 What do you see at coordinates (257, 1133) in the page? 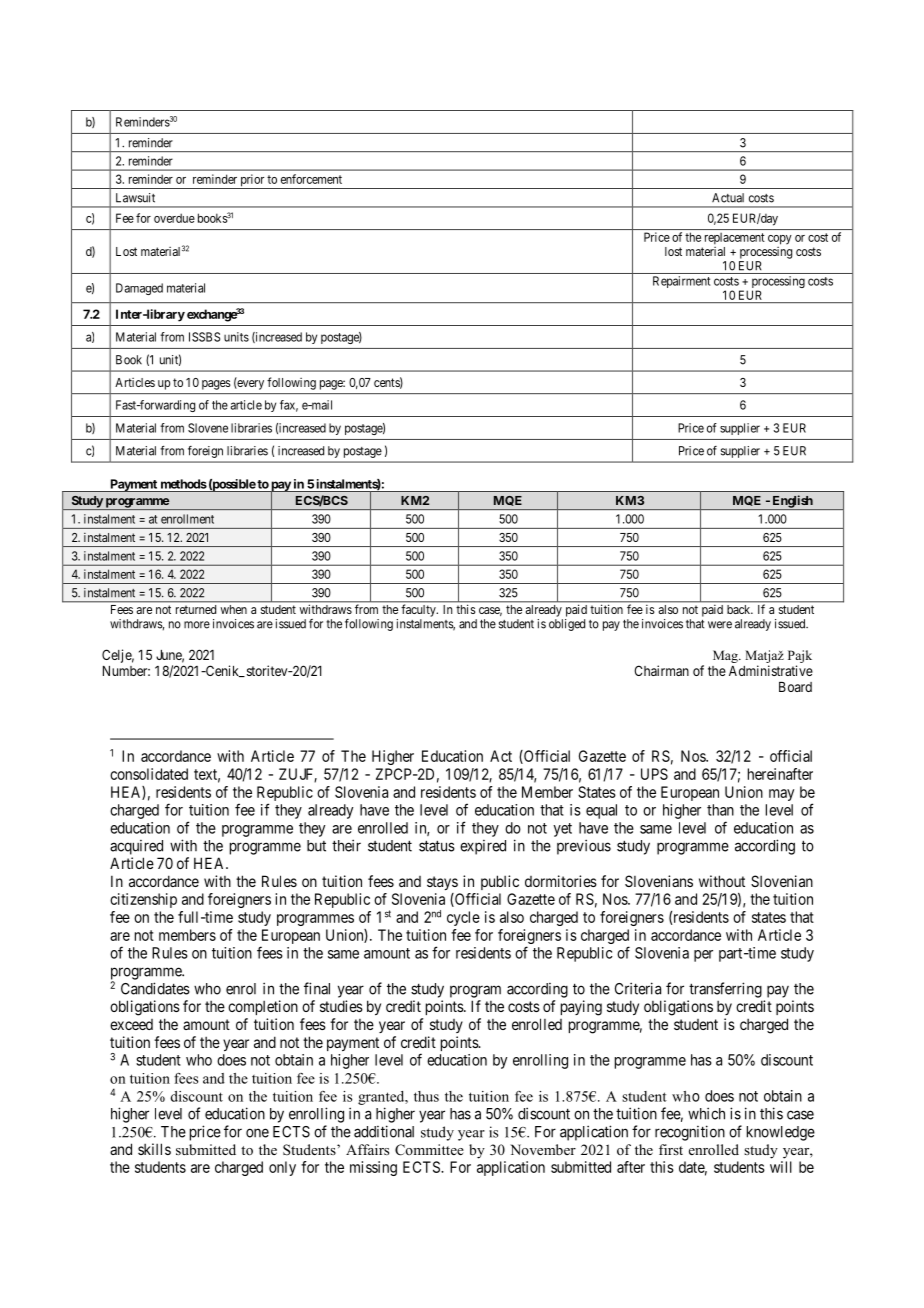
I see `one` at bounding box center [257, 1133].
